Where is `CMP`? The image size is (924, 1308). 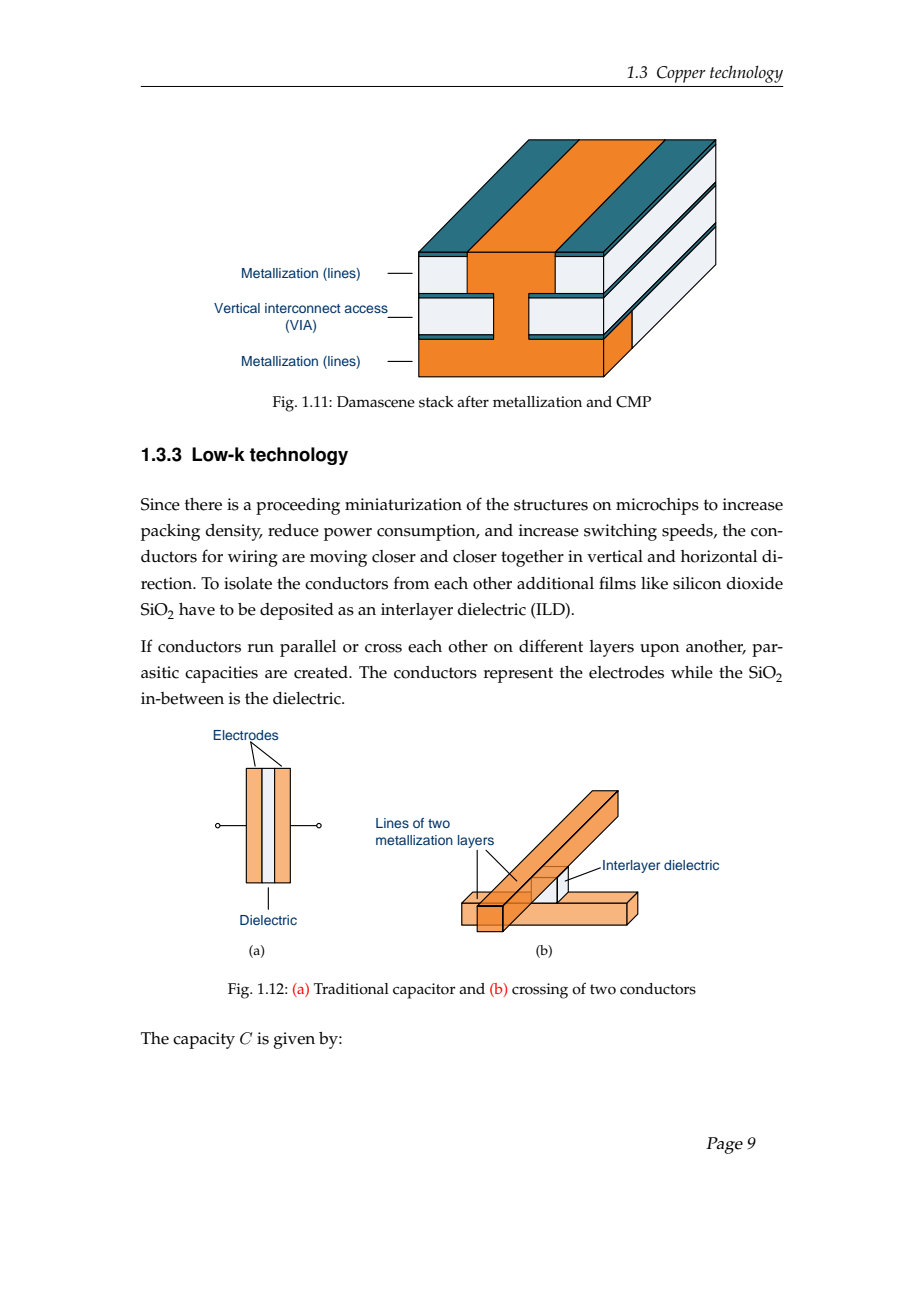 CMP is located at coordinates (633, 402).
